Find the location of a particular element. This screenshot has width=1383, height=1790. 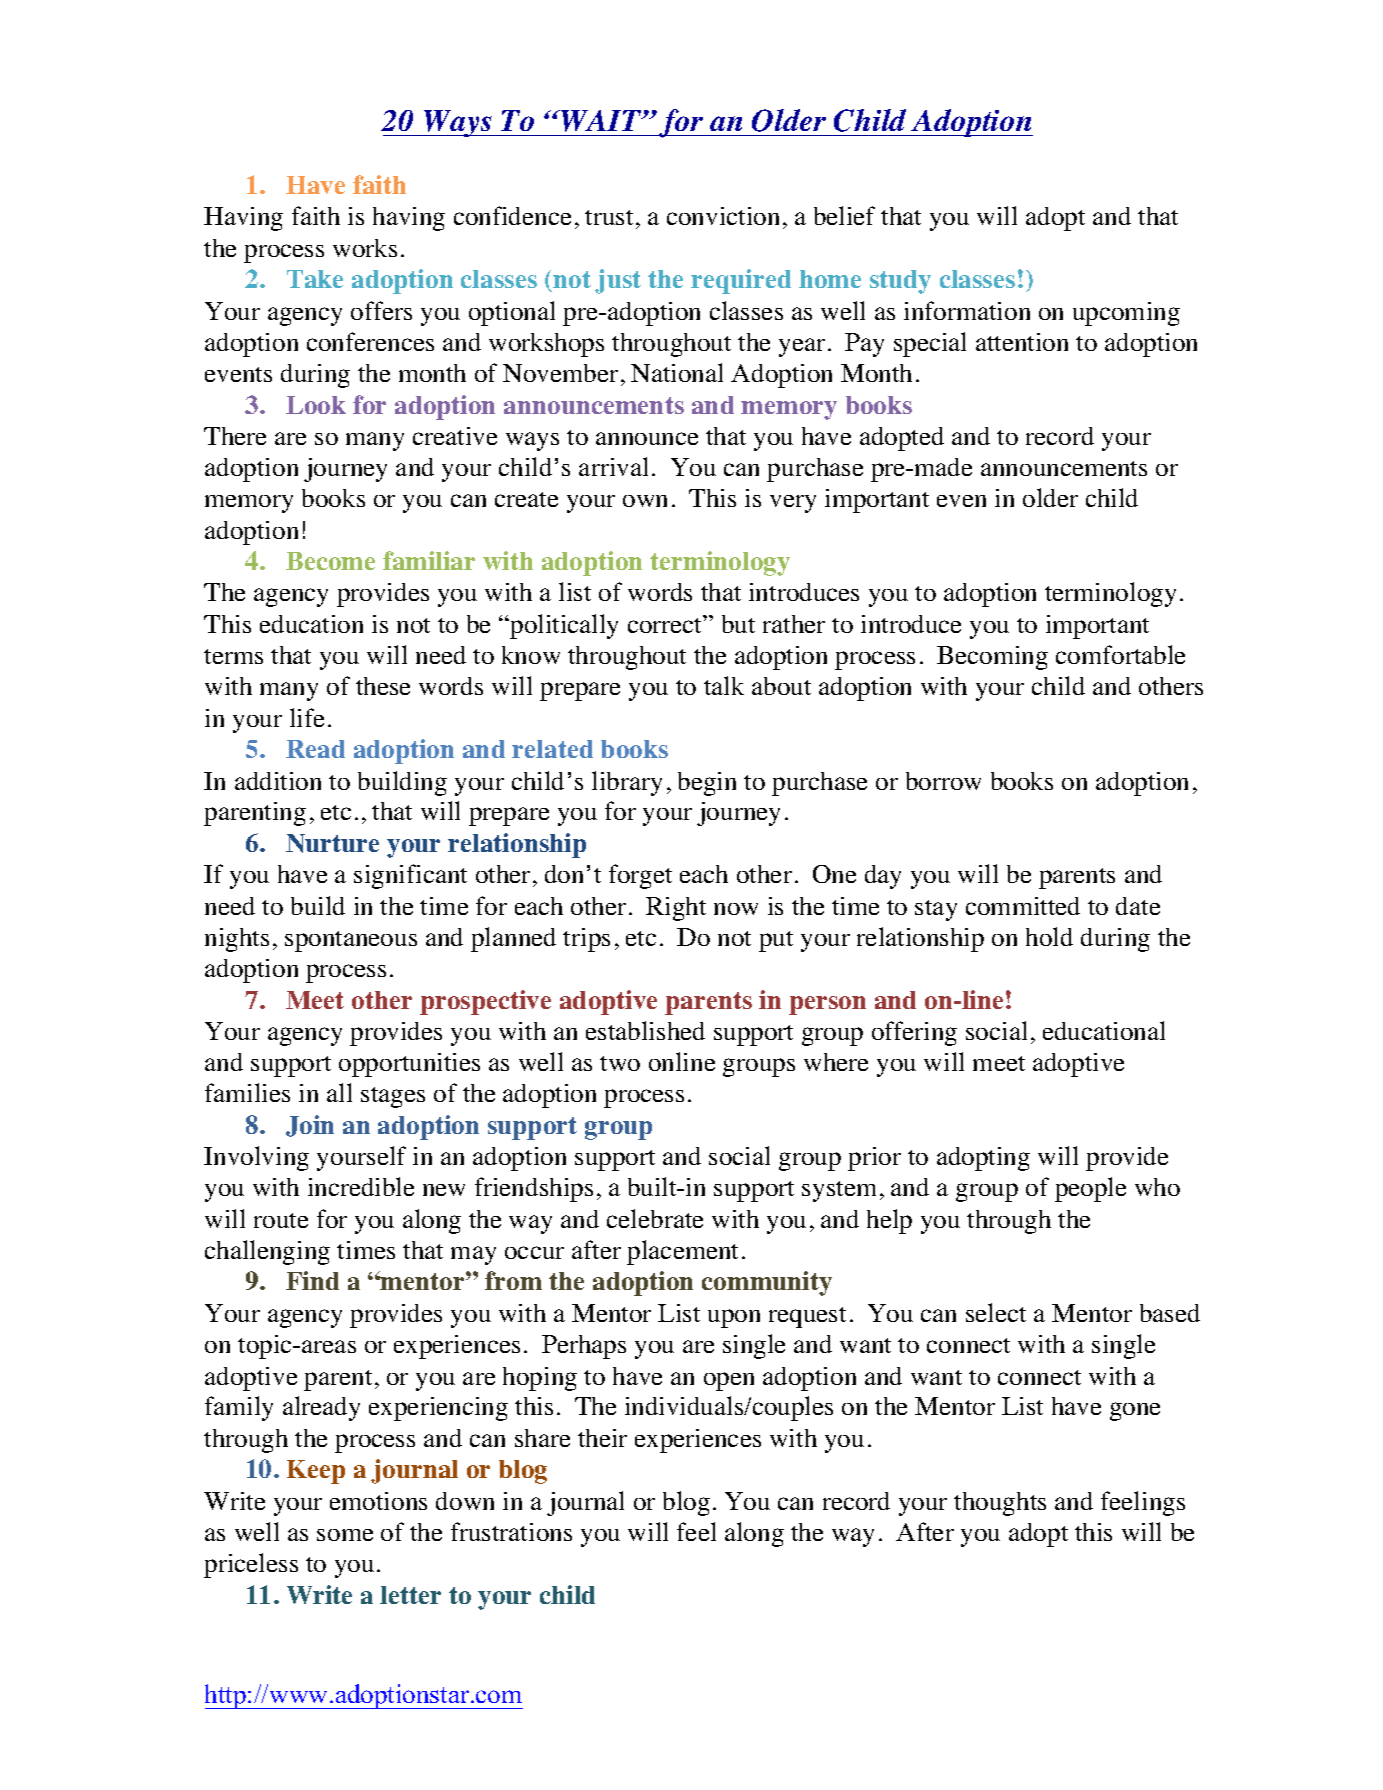

Take is located at coordinates (315, 279).
